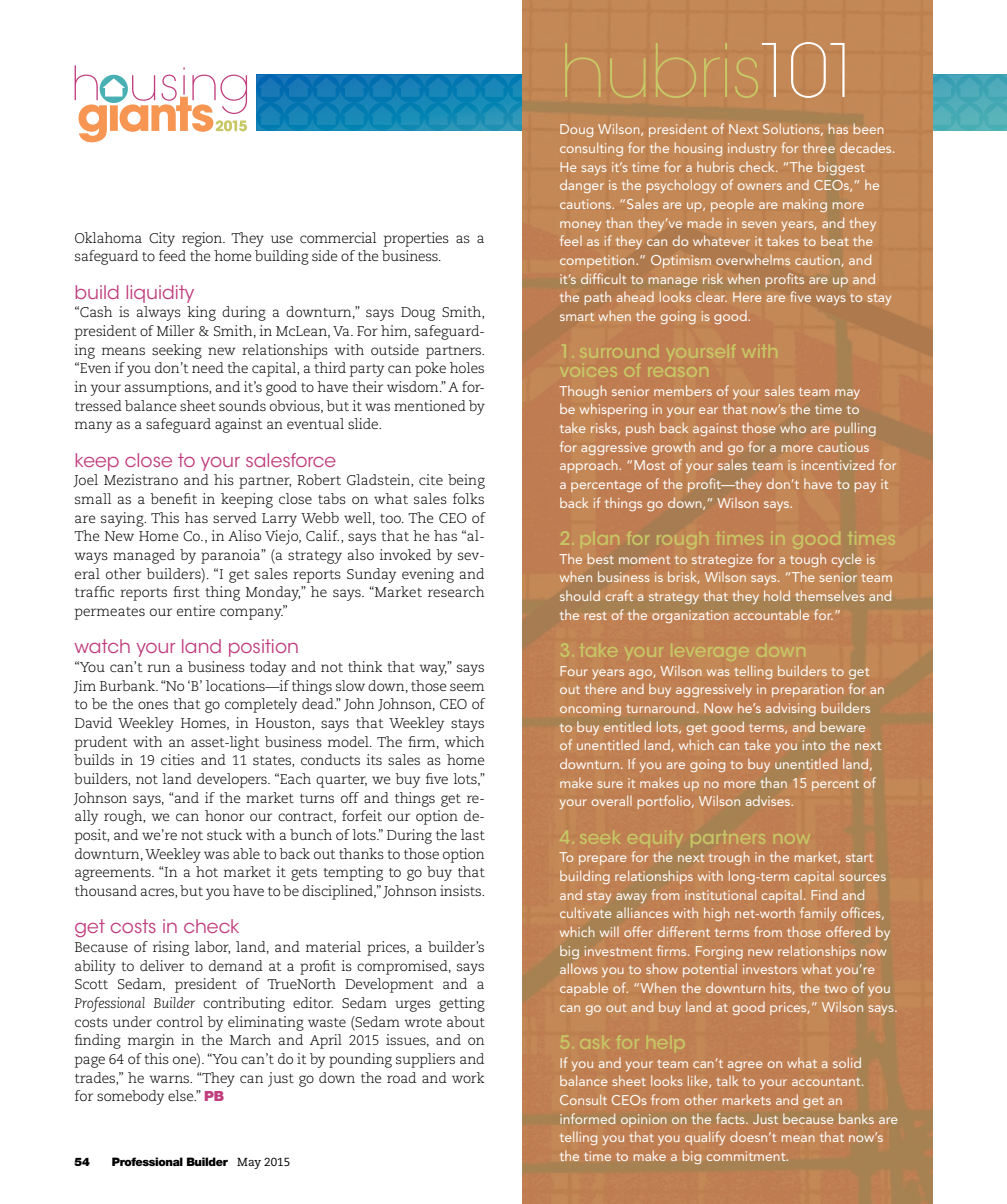  I want to click on honor, so click(224, 815).
